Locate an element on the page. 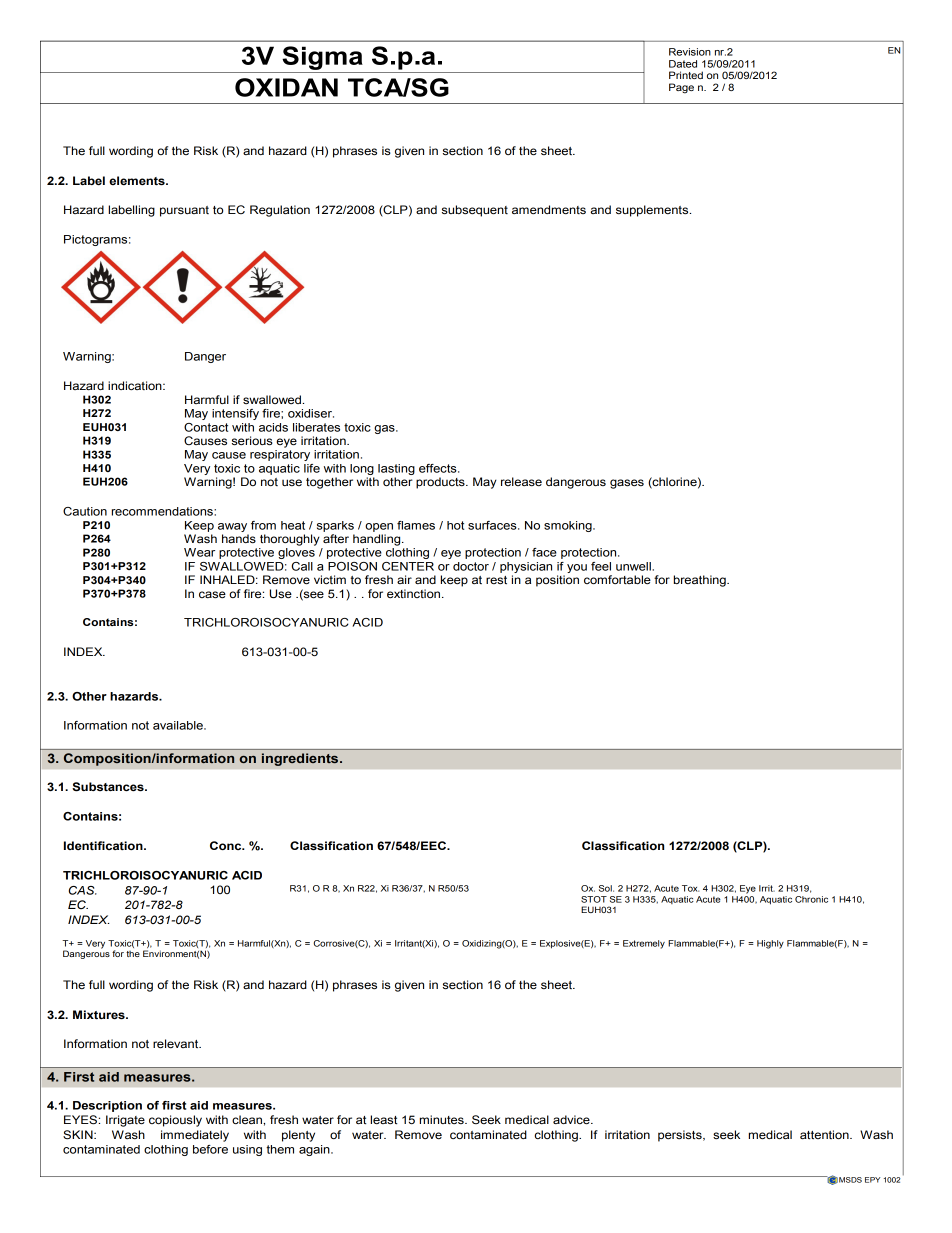 The width and height of the image is (952, 1233). attention is located at coordinates (825, 1134).
